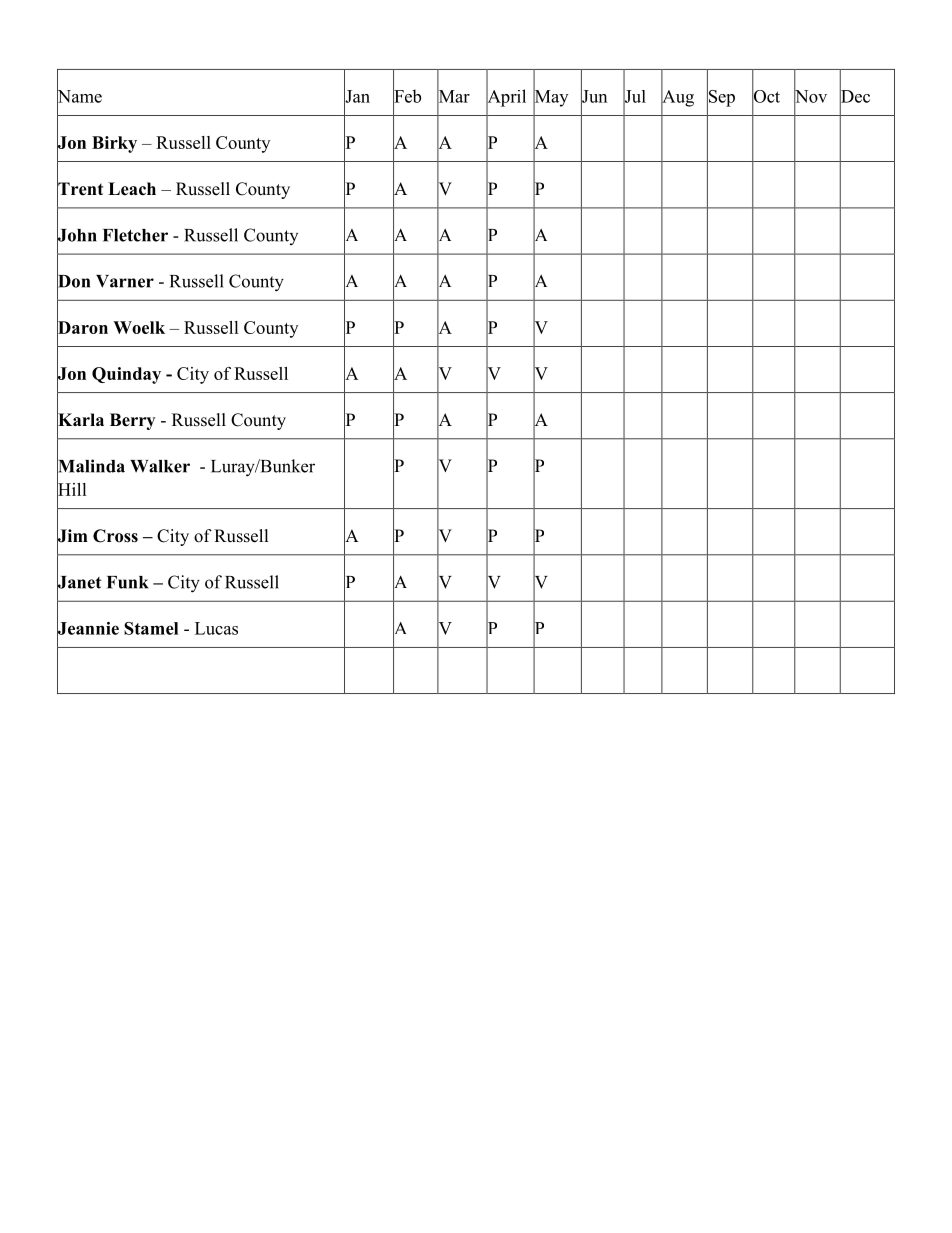 This screenshot has width=952, height=1233. What do you see at coordinates (72, 489) in the screenshot?
I see `Hill` at bounding box center [72, 489].
